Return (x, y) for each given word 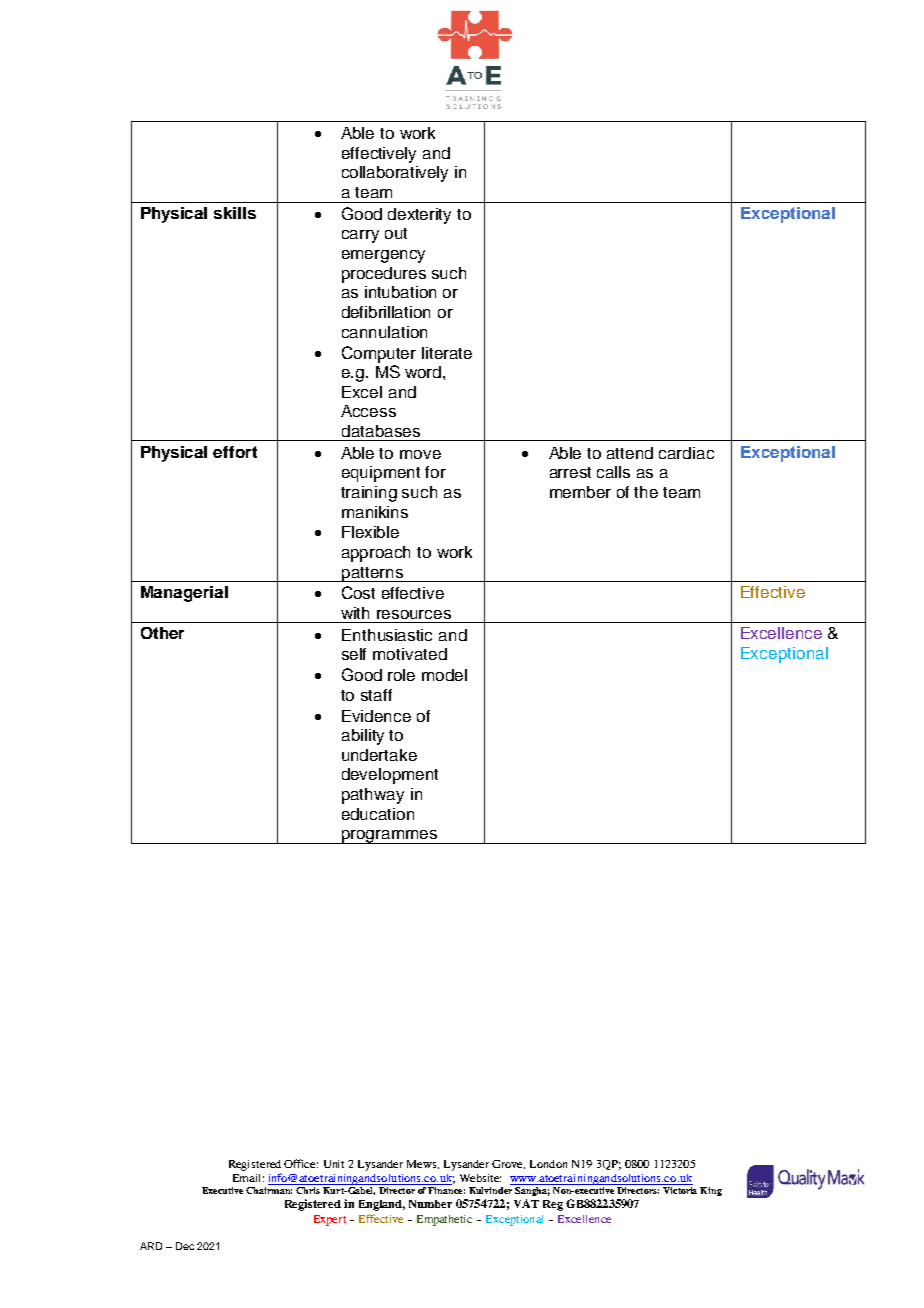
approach (376, 554)
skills (235, 213)
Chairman (269, 1190)
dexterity (419, 216)
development (390, 776)
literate (447, 353)
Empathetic (444, 1220)
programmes (389, 837)
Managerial (184, 594)
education (378, 814)
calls (613, 472)
